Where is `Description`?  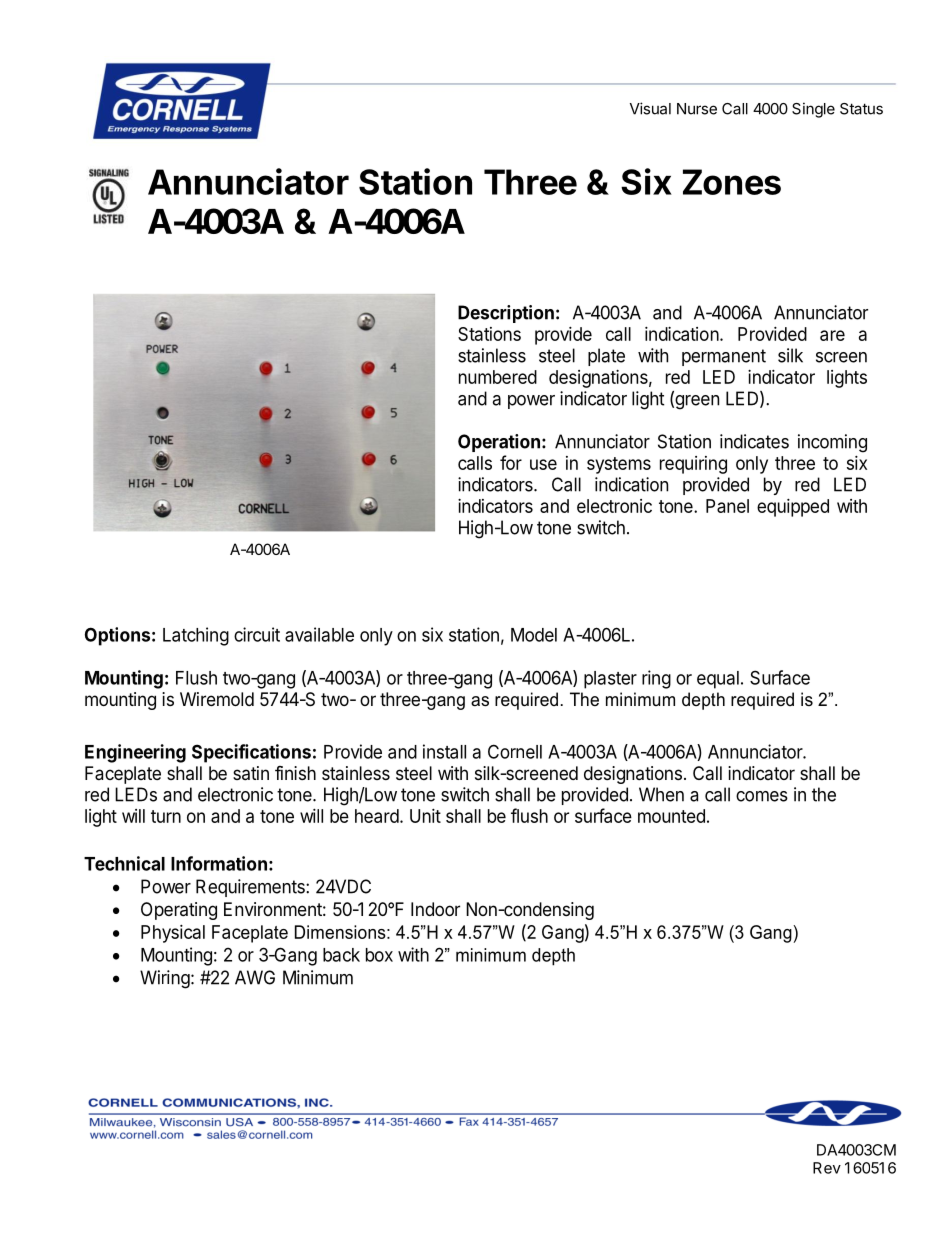
Description is located at coordinates (506, 314).
